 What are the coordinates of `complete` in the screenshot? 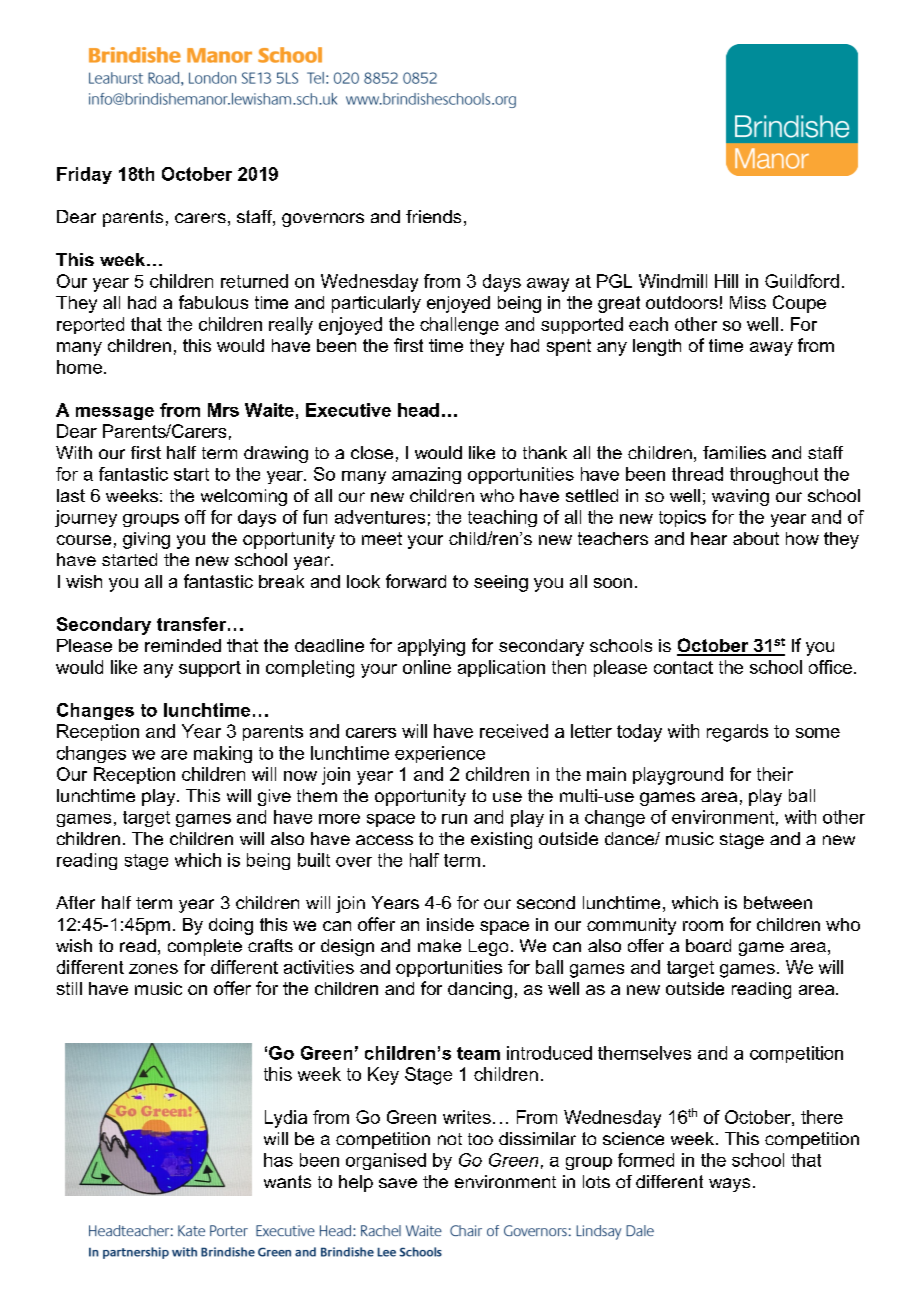 It's located at (205, 947).
